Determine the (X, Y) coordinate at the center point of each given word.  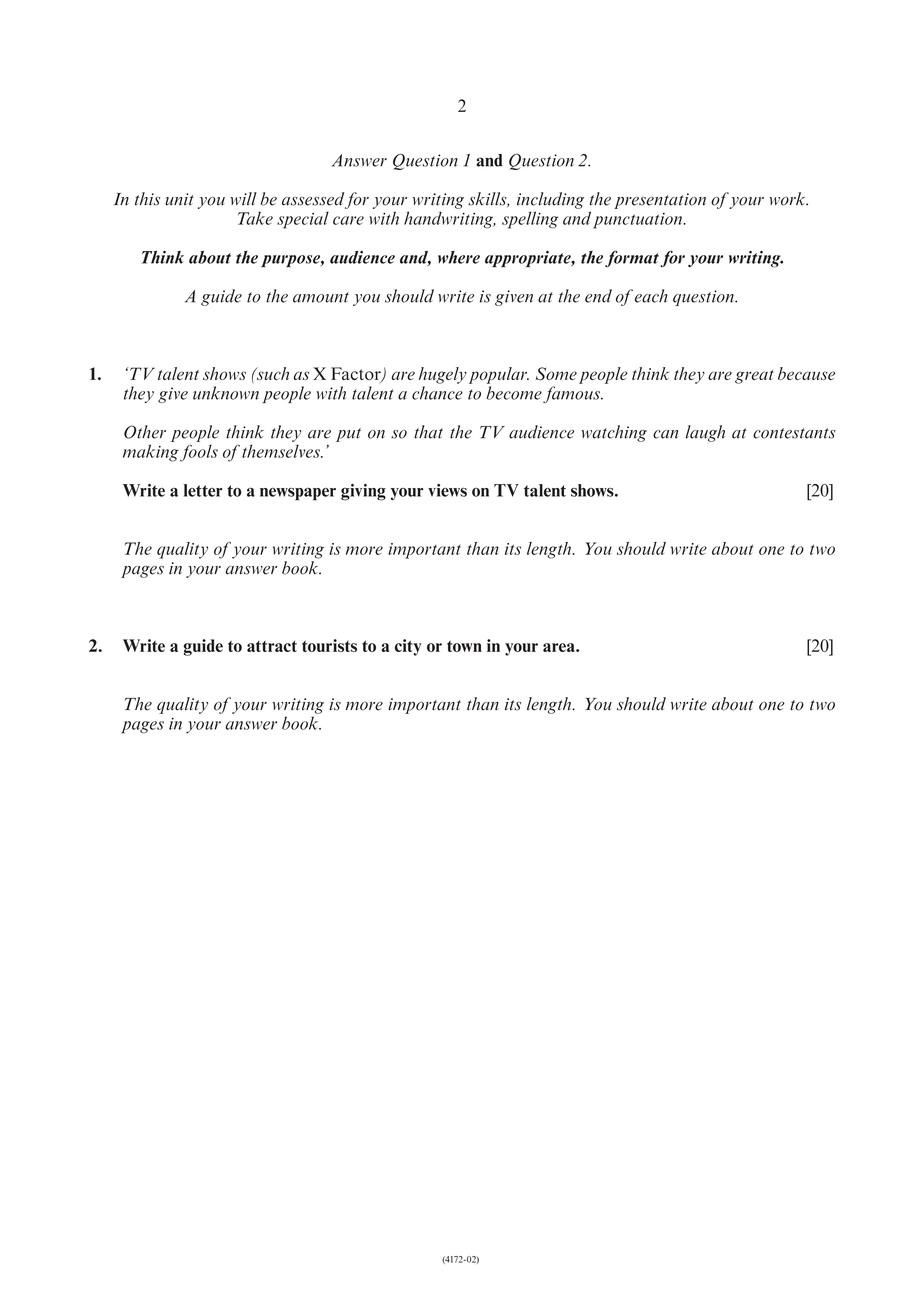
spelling (530, 220)
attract (272, 646)
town (464, 646)
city (408, 647)
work (789, 199)
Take (255, 218)
